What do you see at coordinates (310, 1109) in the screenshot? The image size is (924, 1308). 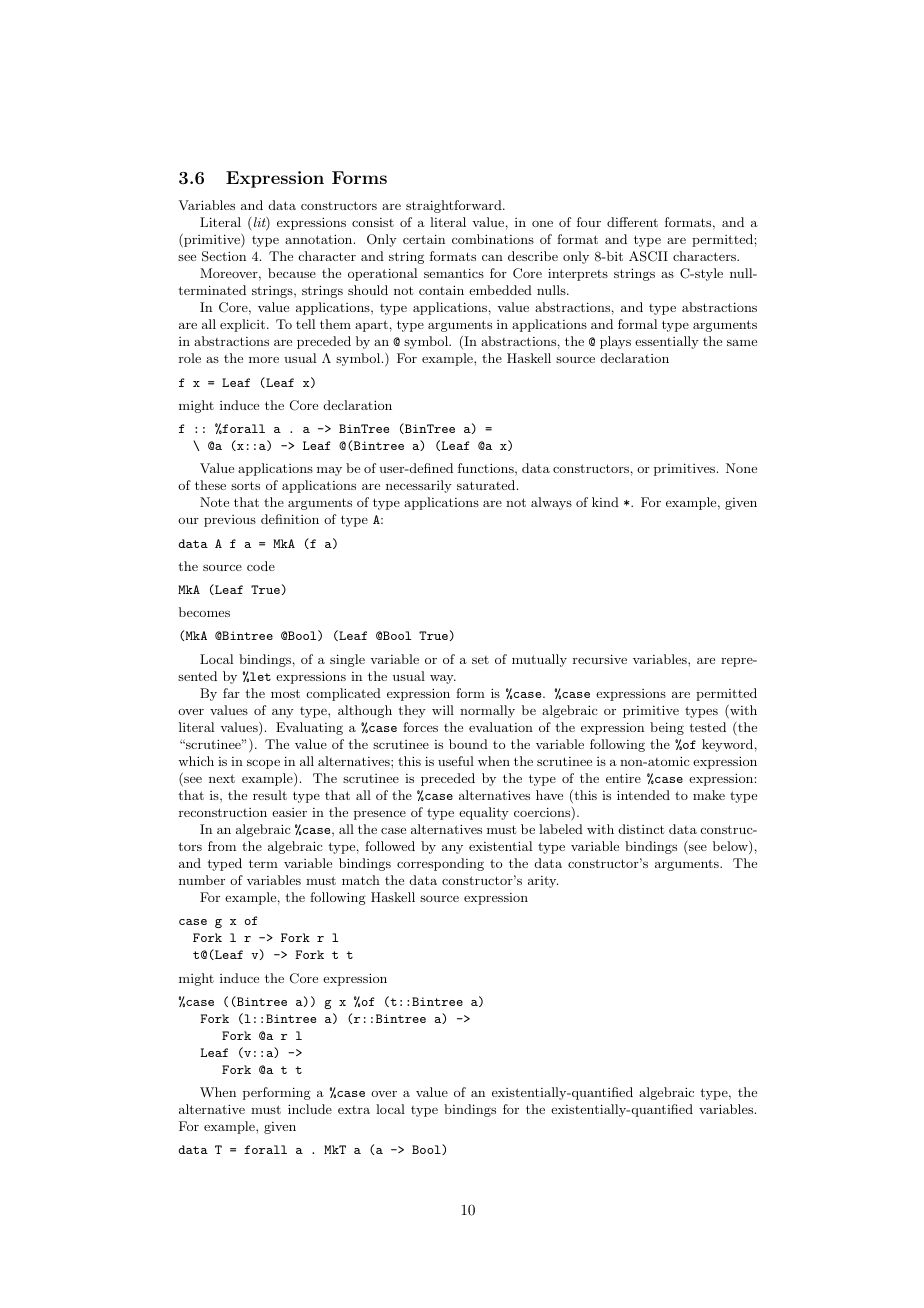 I see `include` at bounding box center [310, 1109].
